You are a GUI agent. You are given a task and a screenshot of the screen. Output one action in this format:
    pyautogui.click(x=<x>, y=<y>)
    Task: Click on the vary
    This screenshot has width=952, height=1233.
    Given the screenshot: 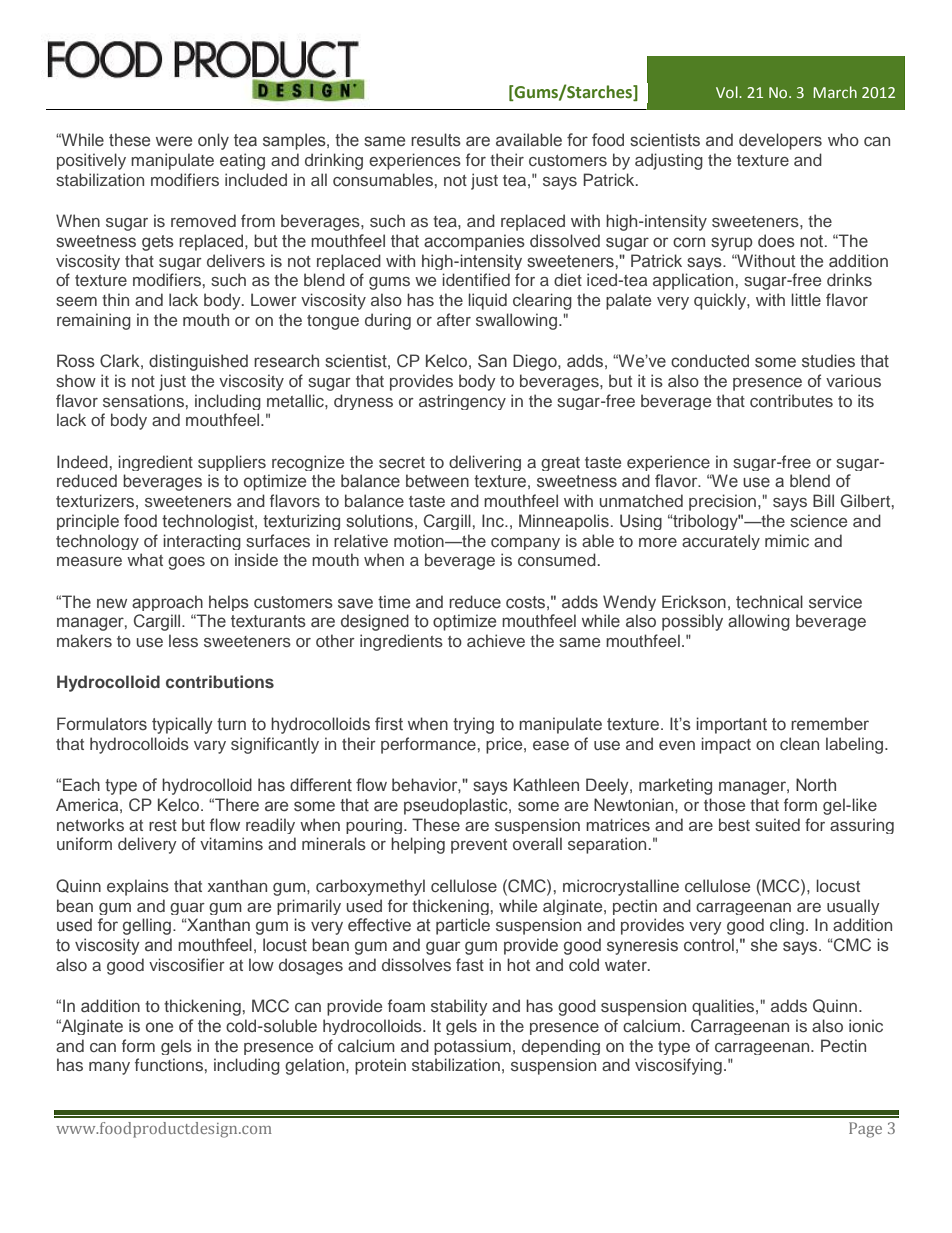 What is the action you would take?
    pyautogui.click(x=210, y=747)
